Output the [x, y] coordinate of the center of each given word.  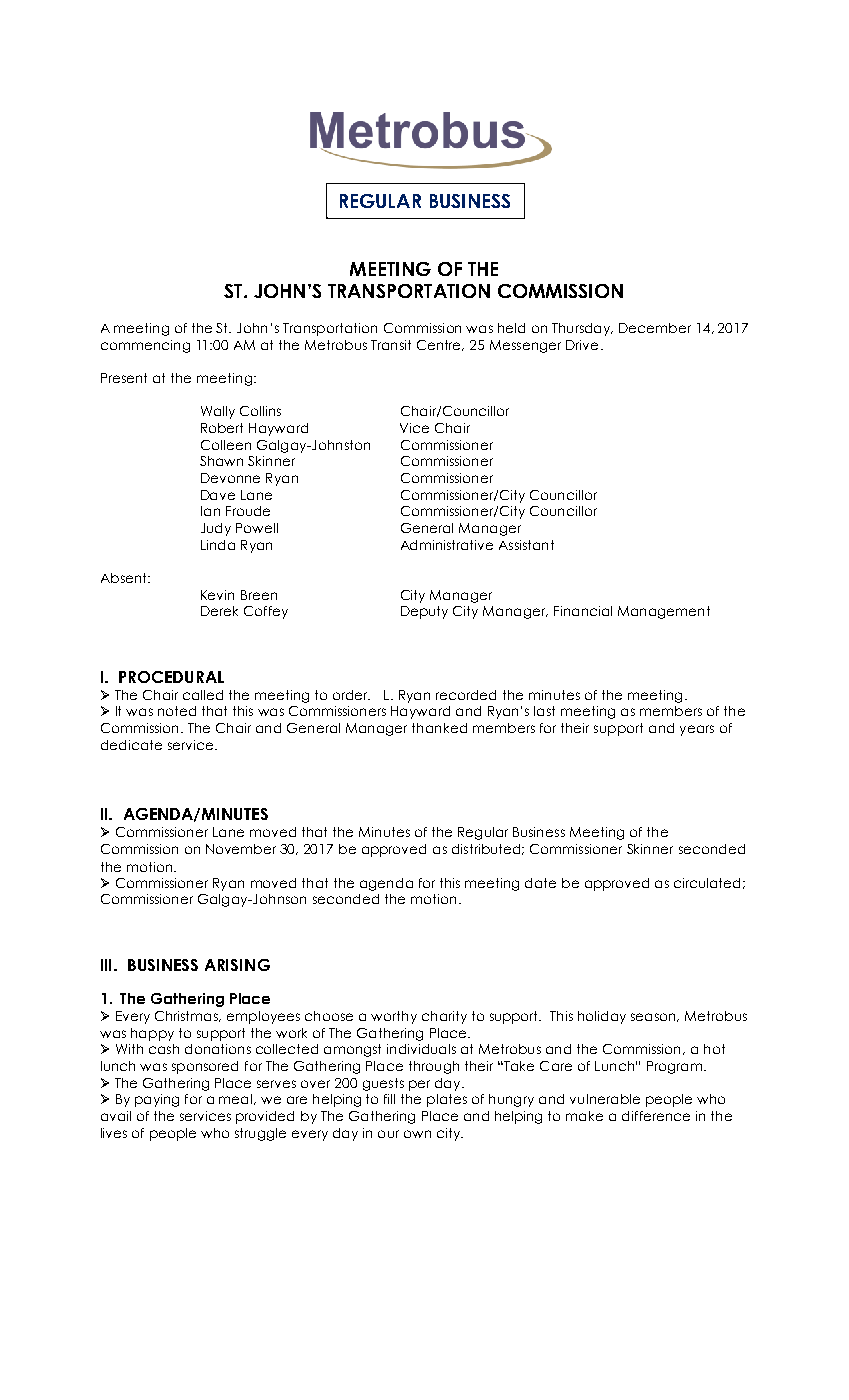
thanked [439, 728]
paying [157, 1100]
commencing [145, 346]
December [655, 328]
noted [177, 711]
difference [656, 1116]
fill [389, 1099]
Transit [391, 345]
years [697, 730]
